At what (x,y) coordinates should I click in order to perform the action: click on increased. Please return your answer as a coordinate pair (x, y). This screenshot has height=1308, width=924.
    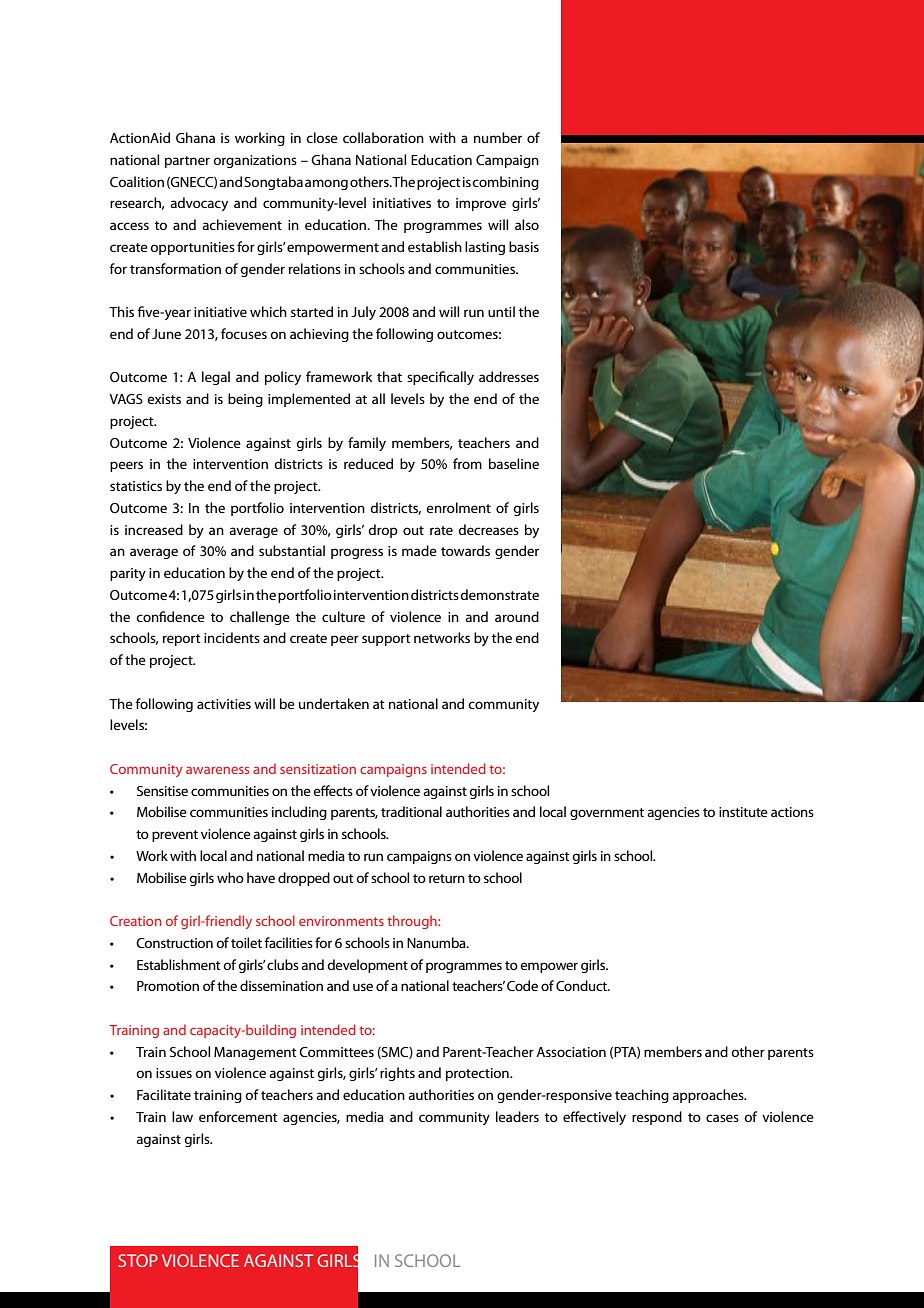
    Looking at the image, I should click on (154, 529).
